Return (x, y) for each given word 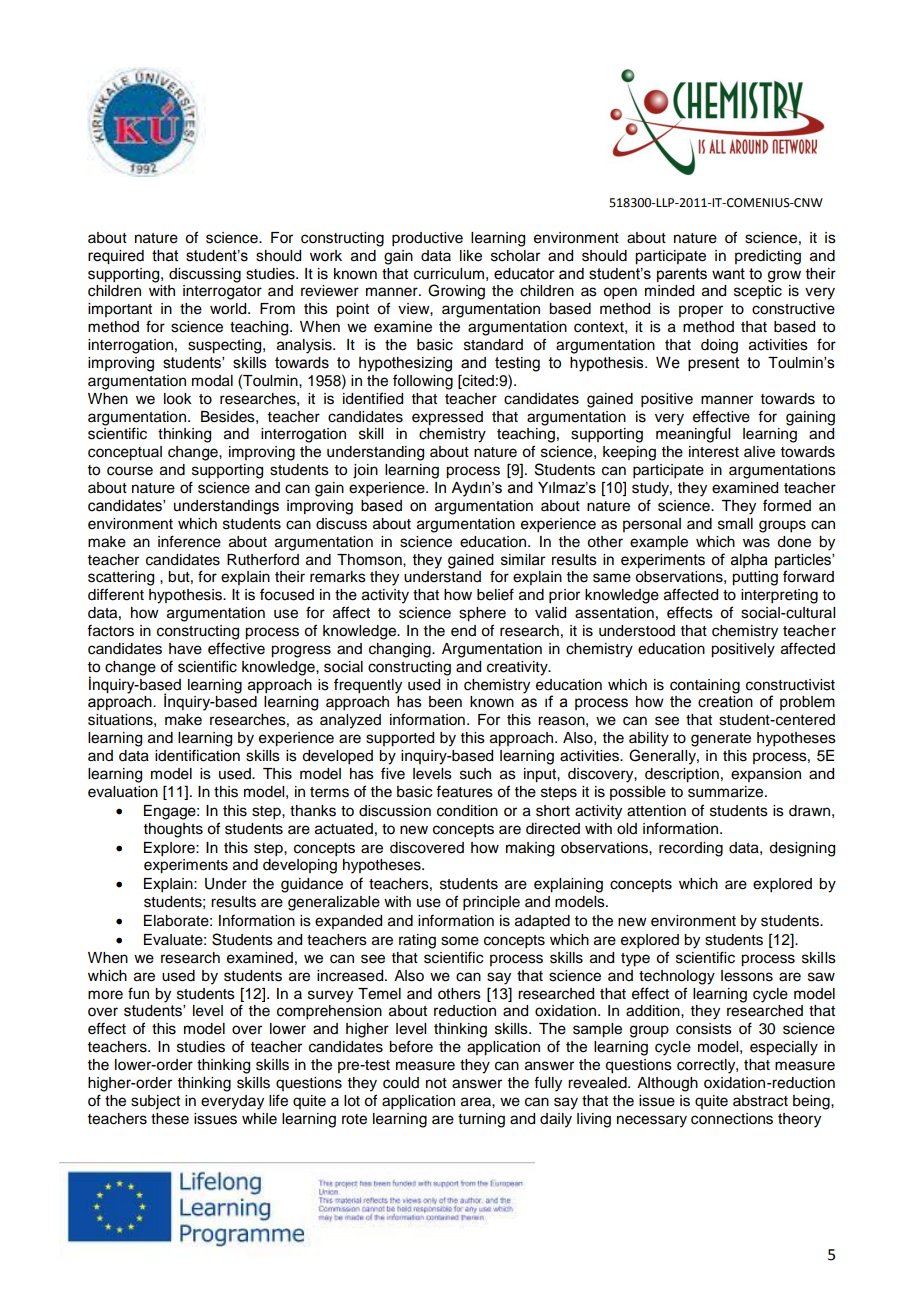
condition (467, 811)
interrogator (222, 292)
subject (155, 1102)
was (756, 543)
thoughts (173, 830)
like (471, 256)
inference (189, 541)
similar (523, 560)
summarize (727, 792)
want (728, 274)
